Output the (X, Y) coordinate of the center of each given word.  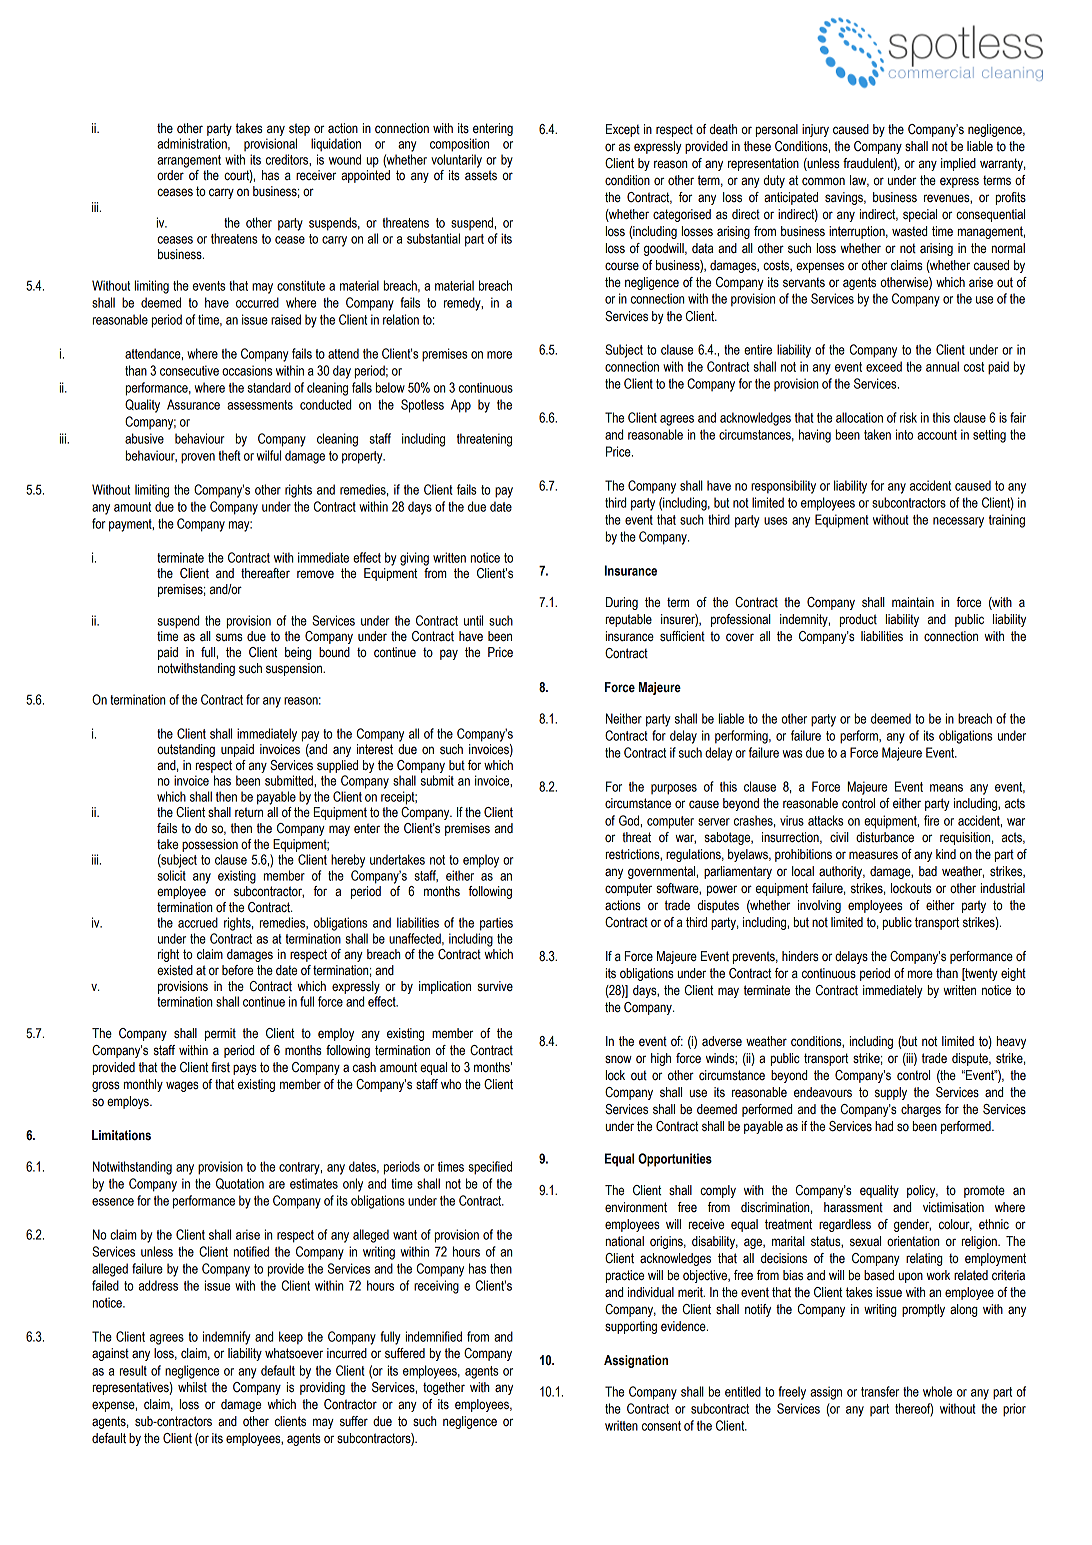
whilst (192, 1387)
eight (1013, 974)
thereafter (265, 573)
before (237, 970)
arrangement (189, 161)
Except (623, 130)
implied (958, 164)
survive (495, 986)
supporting (631, 1327)
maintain (913, 602)
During (622, 603)
